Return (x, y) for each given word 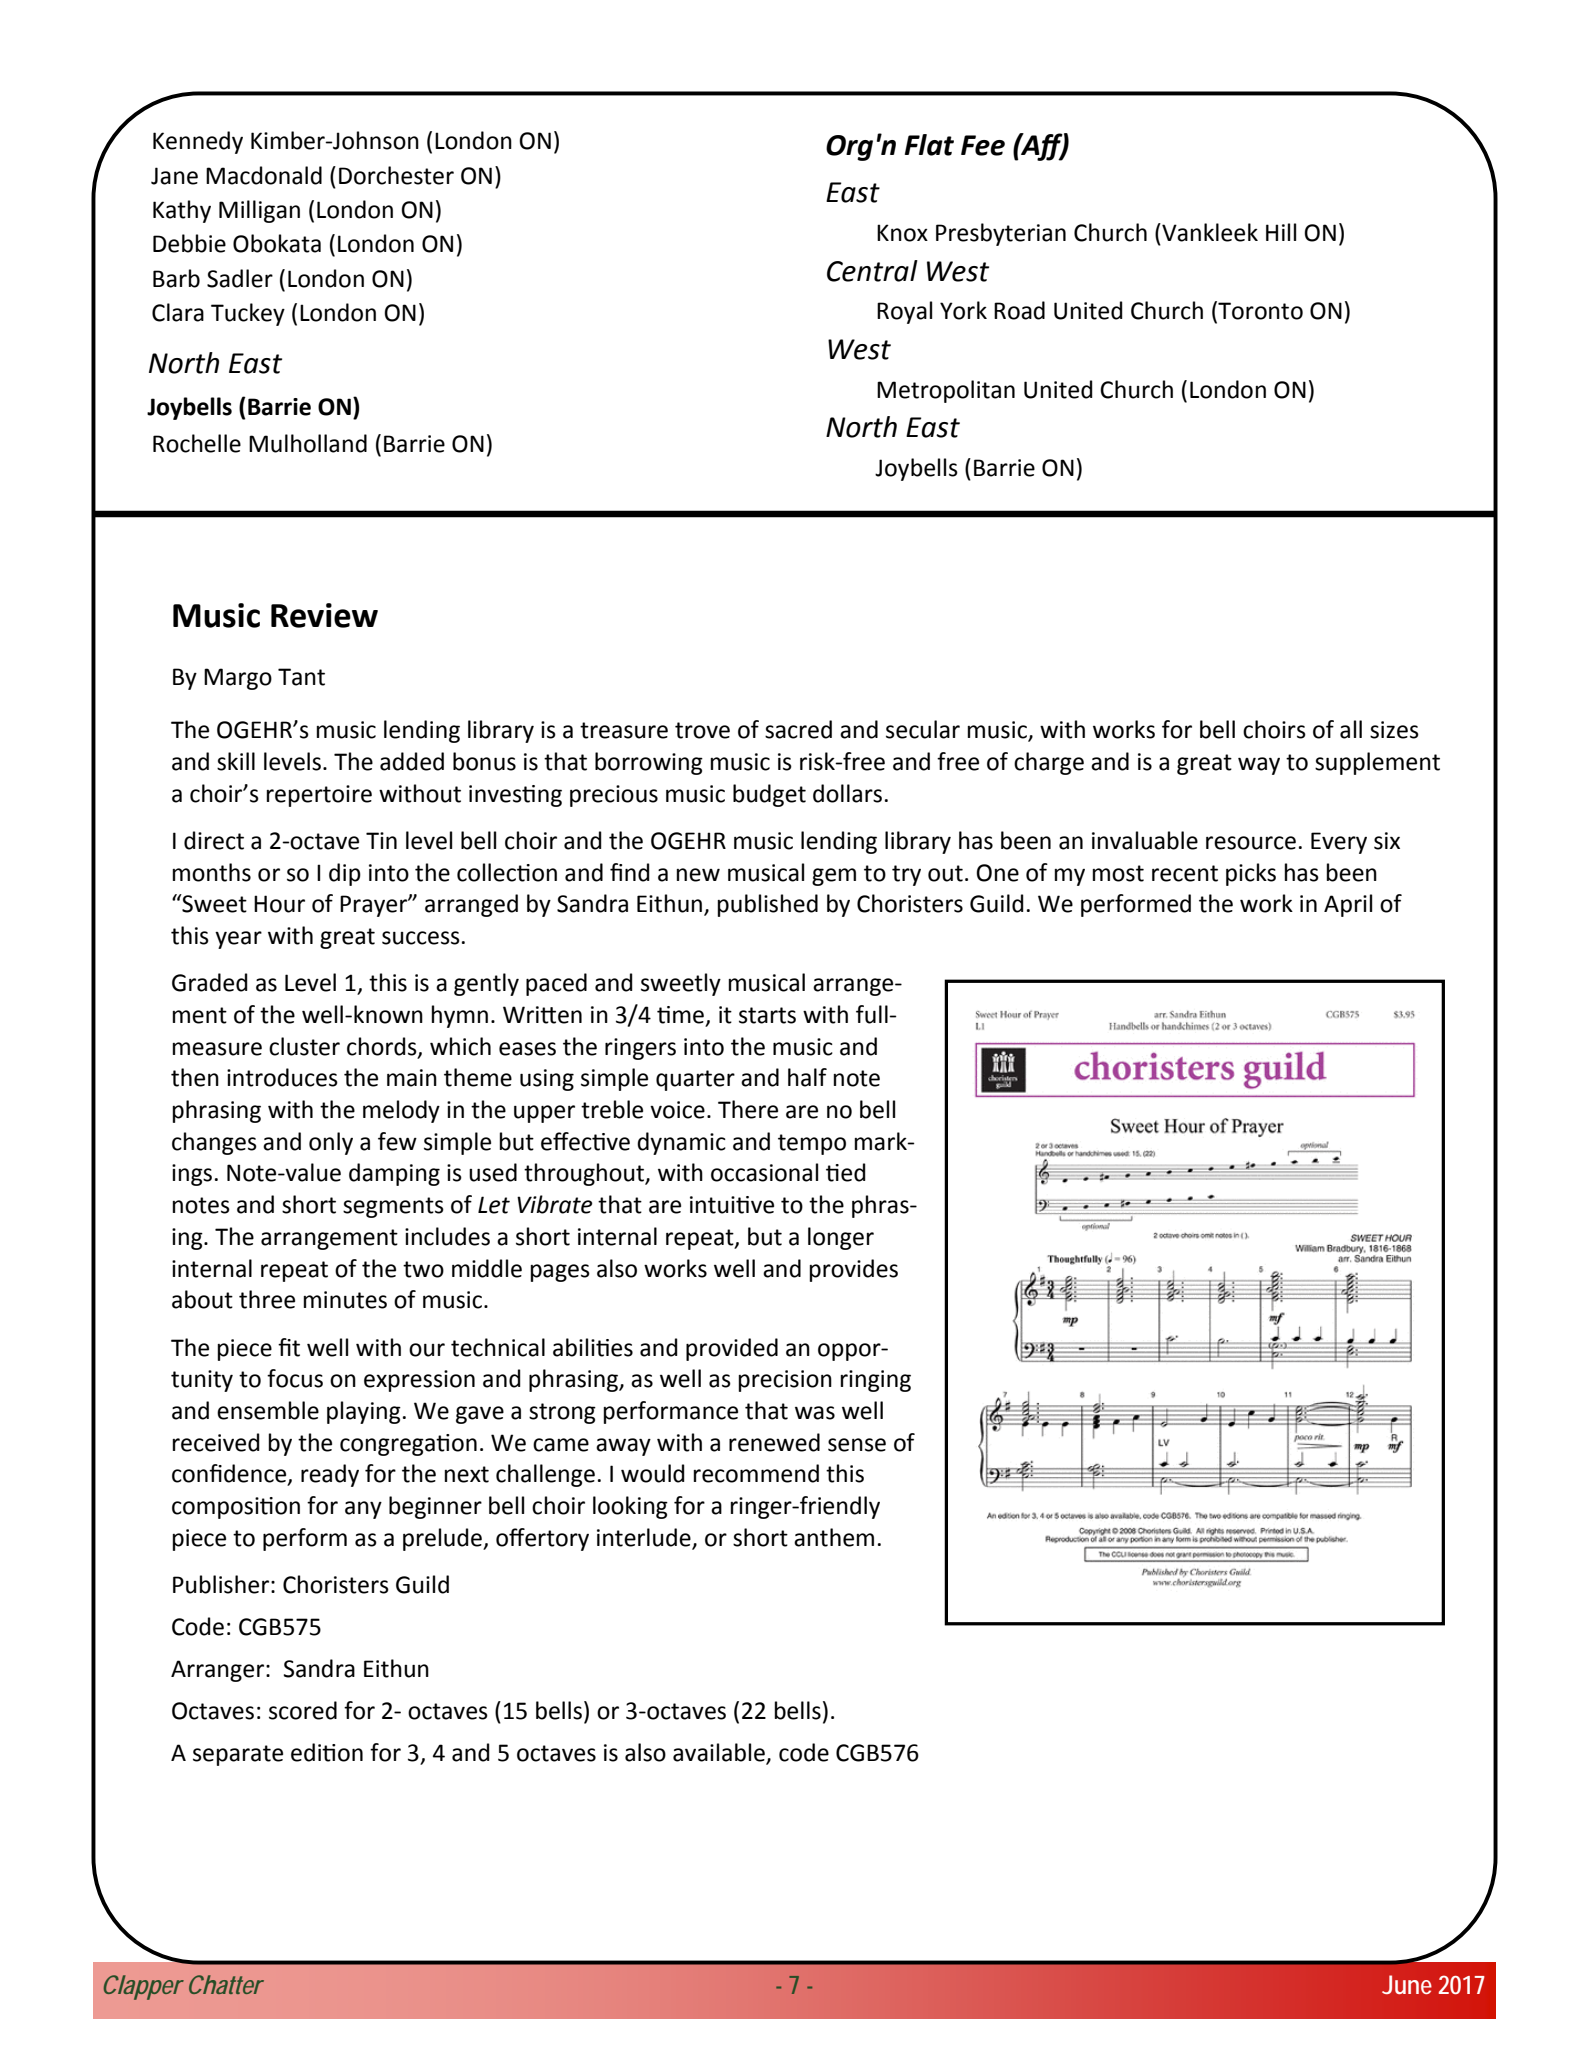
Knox (902, 233)
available (720, 1753)
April (1348, 905)
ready (330, 1475)
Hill (1281, 232)
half (807, 1077)
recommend (756, 1473)
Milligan (259, 211)
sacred (798, 729)
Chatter (226, 1984)
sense (857, 1445)
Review (324, 615)
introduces (282, 1077)
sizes (1394, 730)
